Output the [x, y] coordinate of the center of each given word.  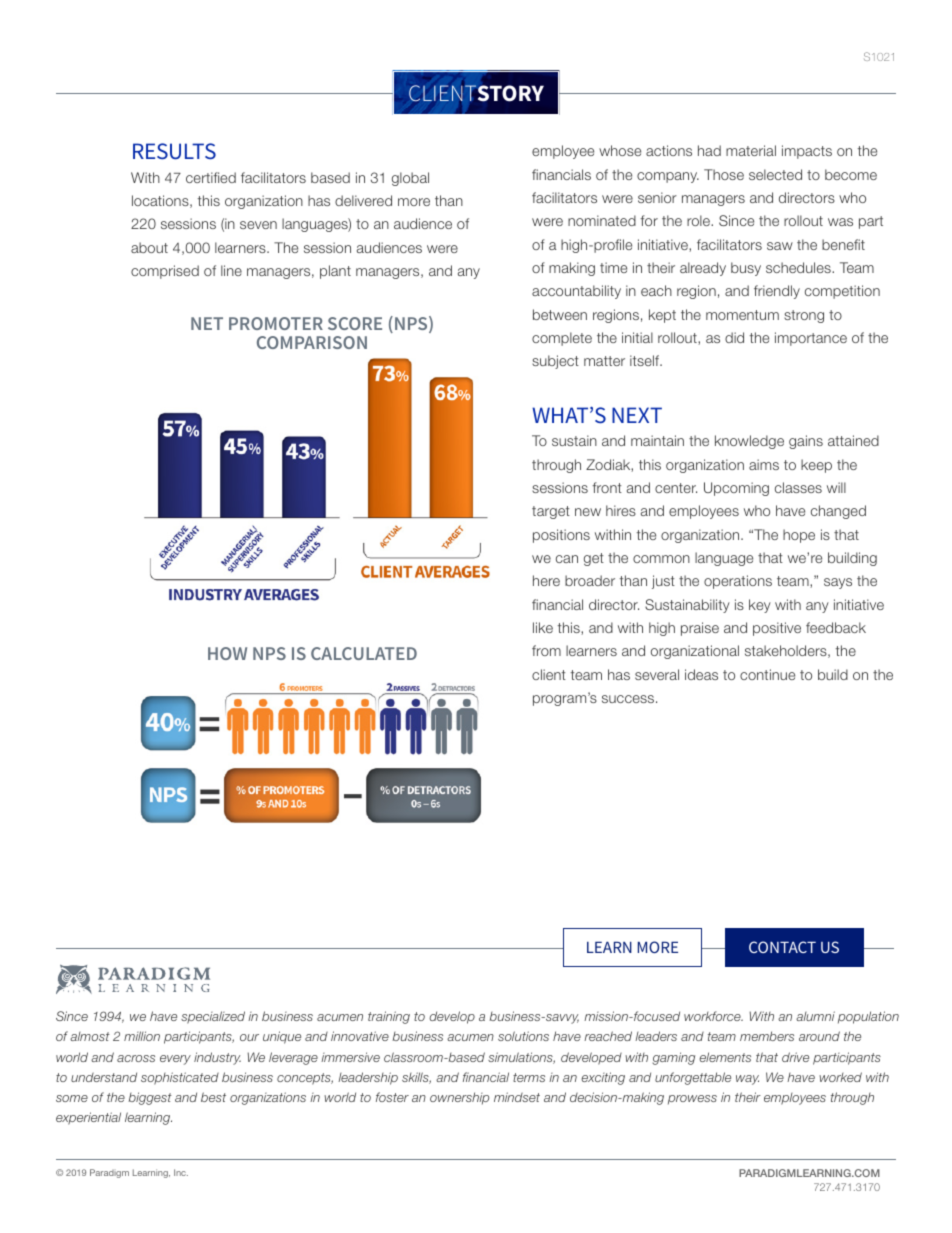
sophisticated [180, 1078]
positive [777, 629]
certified [211, 177]
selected [775, 174]
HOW [227, 653]
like [543, 627]
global [410, 179]
